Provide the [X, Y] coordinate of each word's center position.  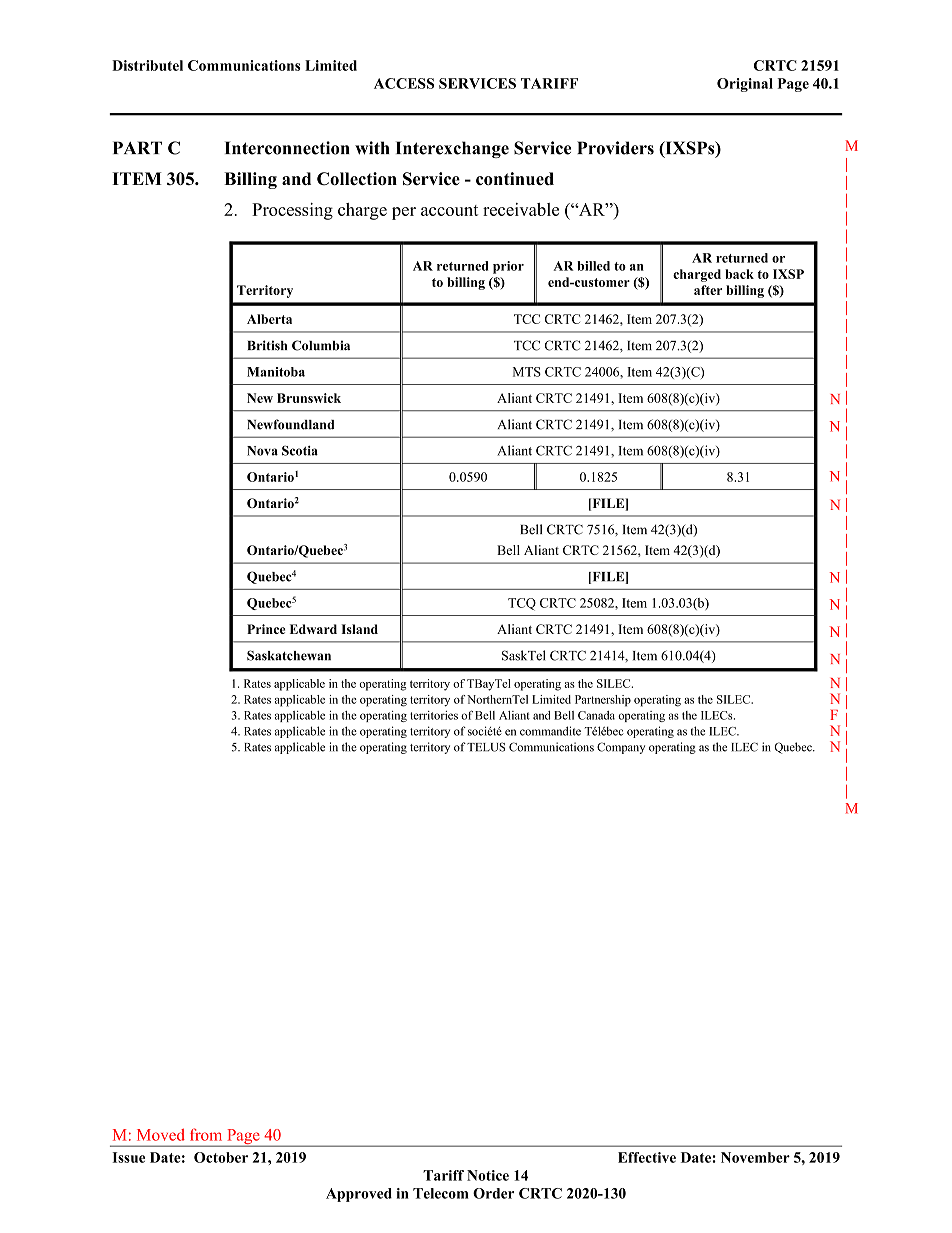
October [221, 1157]
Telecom [441, 1193]
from [206, 1134]
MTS [527, 372]
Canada [596, 715]
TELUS [486, 747]
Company [621, 748]
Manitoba [276, 372]
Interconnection [287, 148]
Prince [266, 629]
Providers [615, 148]
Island [359, 629]
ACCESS [404, 83]
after [708, 290]
